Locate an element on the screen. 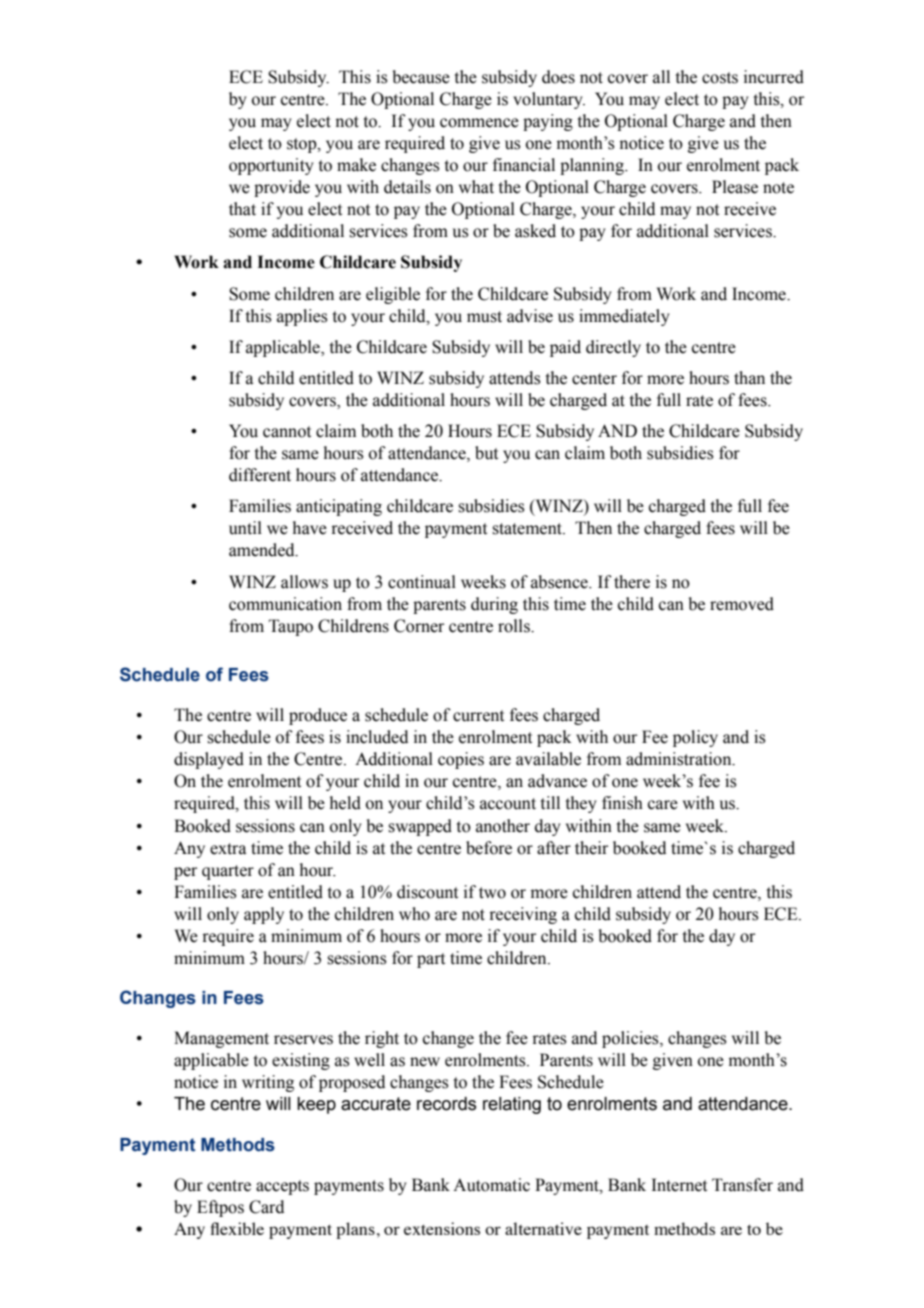  than is located at coordinates (749, 378).
